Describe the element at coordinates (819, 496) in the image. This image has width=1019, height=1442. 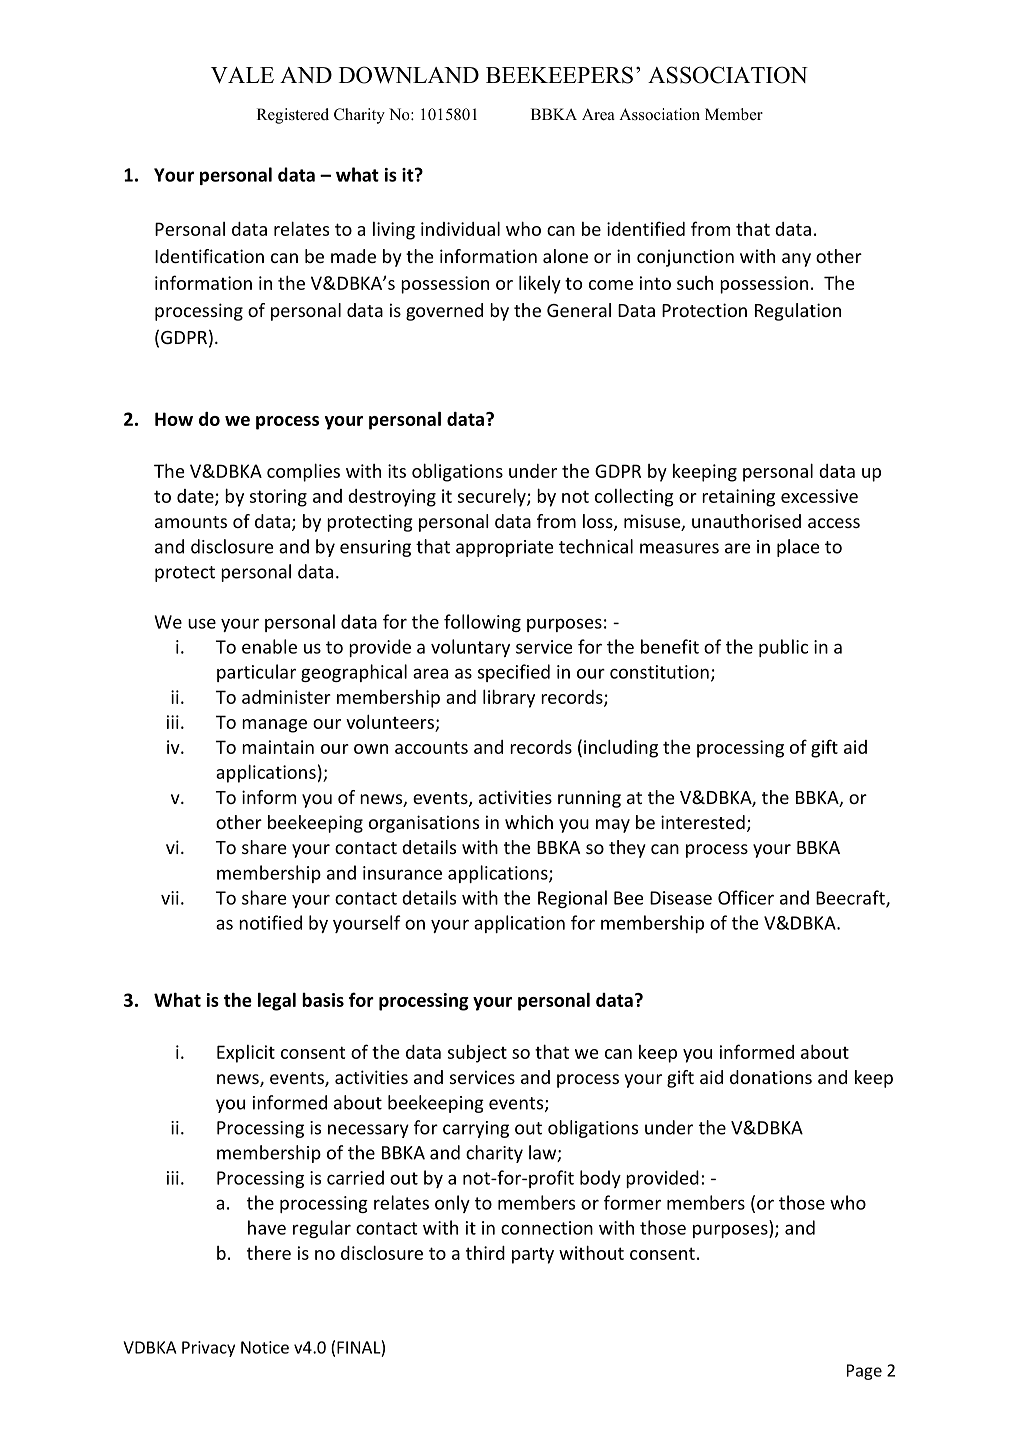
I see `excessive` at that location.
